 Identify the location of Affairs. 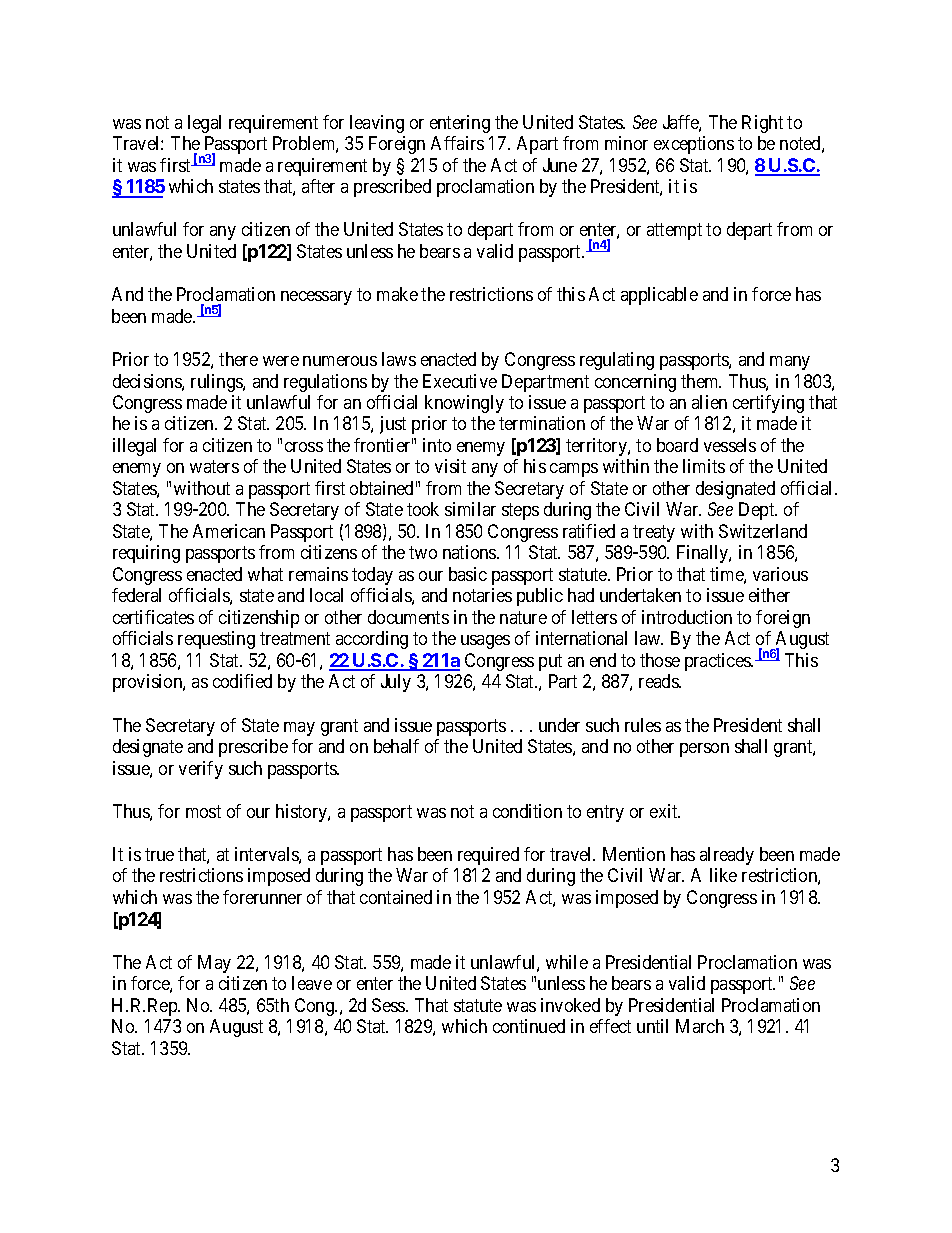
(457, 143).
